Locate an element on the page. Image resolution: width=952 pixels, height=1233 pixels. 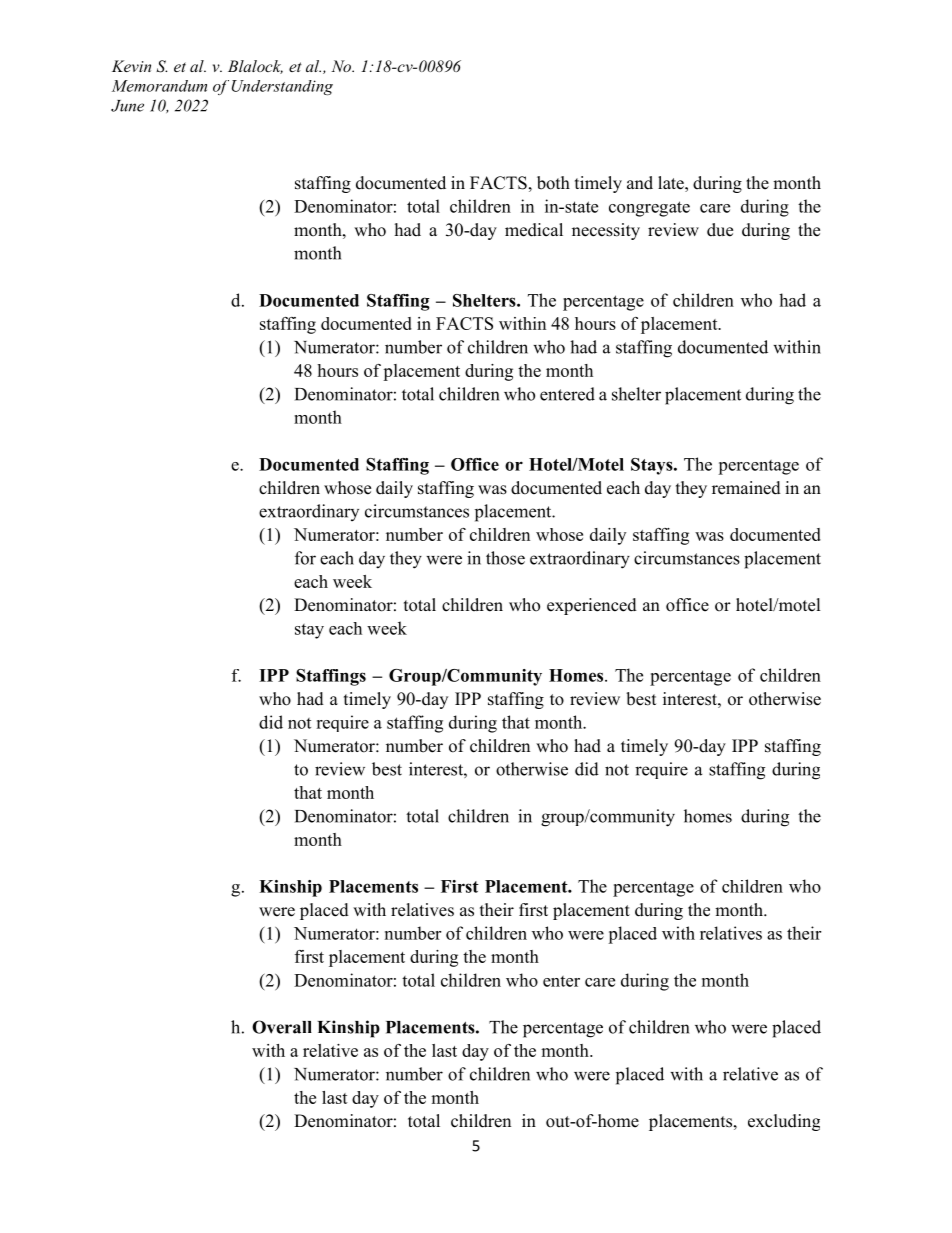
congregate is located at coordinates (649, 209).
